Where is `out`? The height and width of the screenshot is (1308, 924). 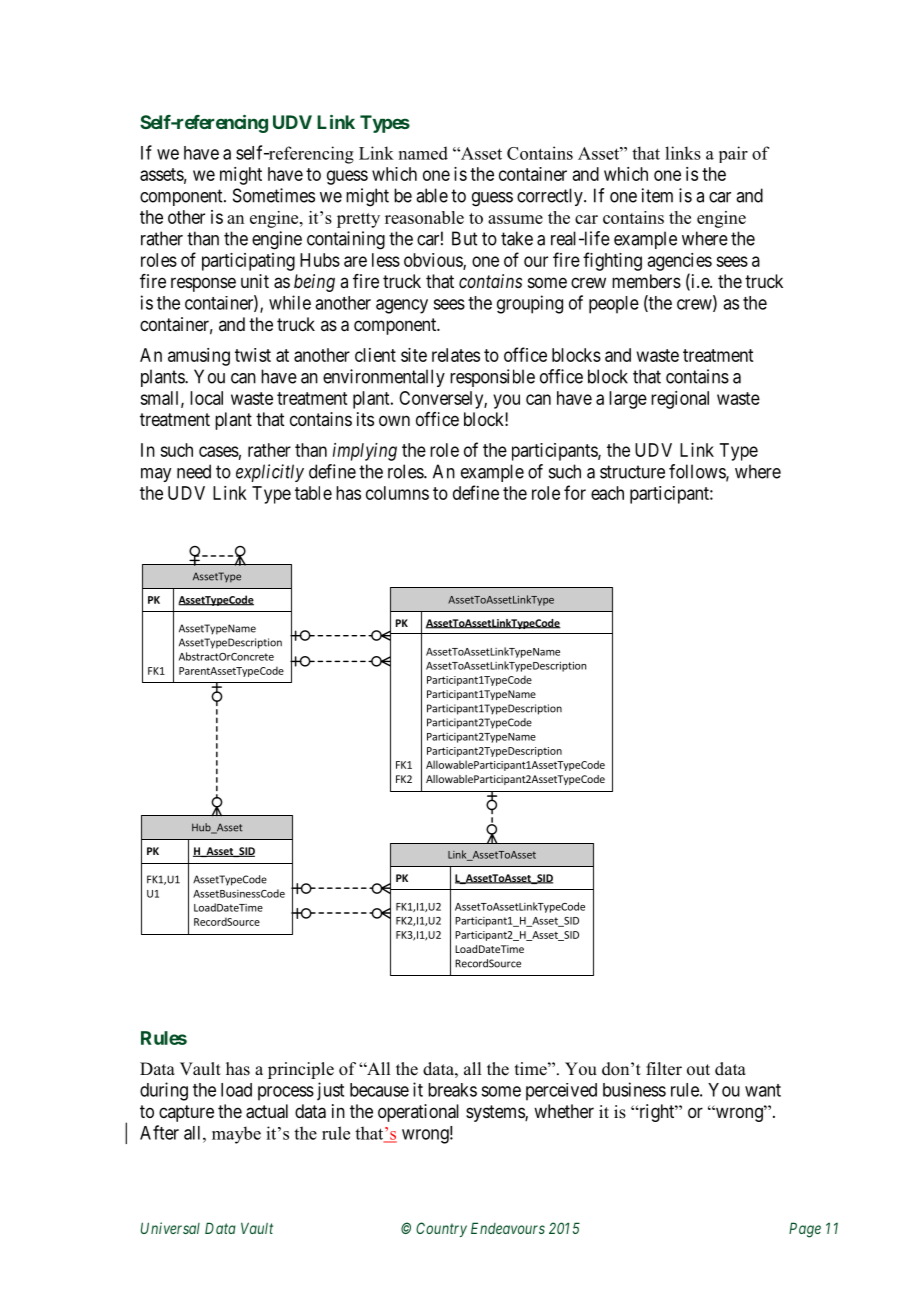 out is located at coordinates (698, 1070).
